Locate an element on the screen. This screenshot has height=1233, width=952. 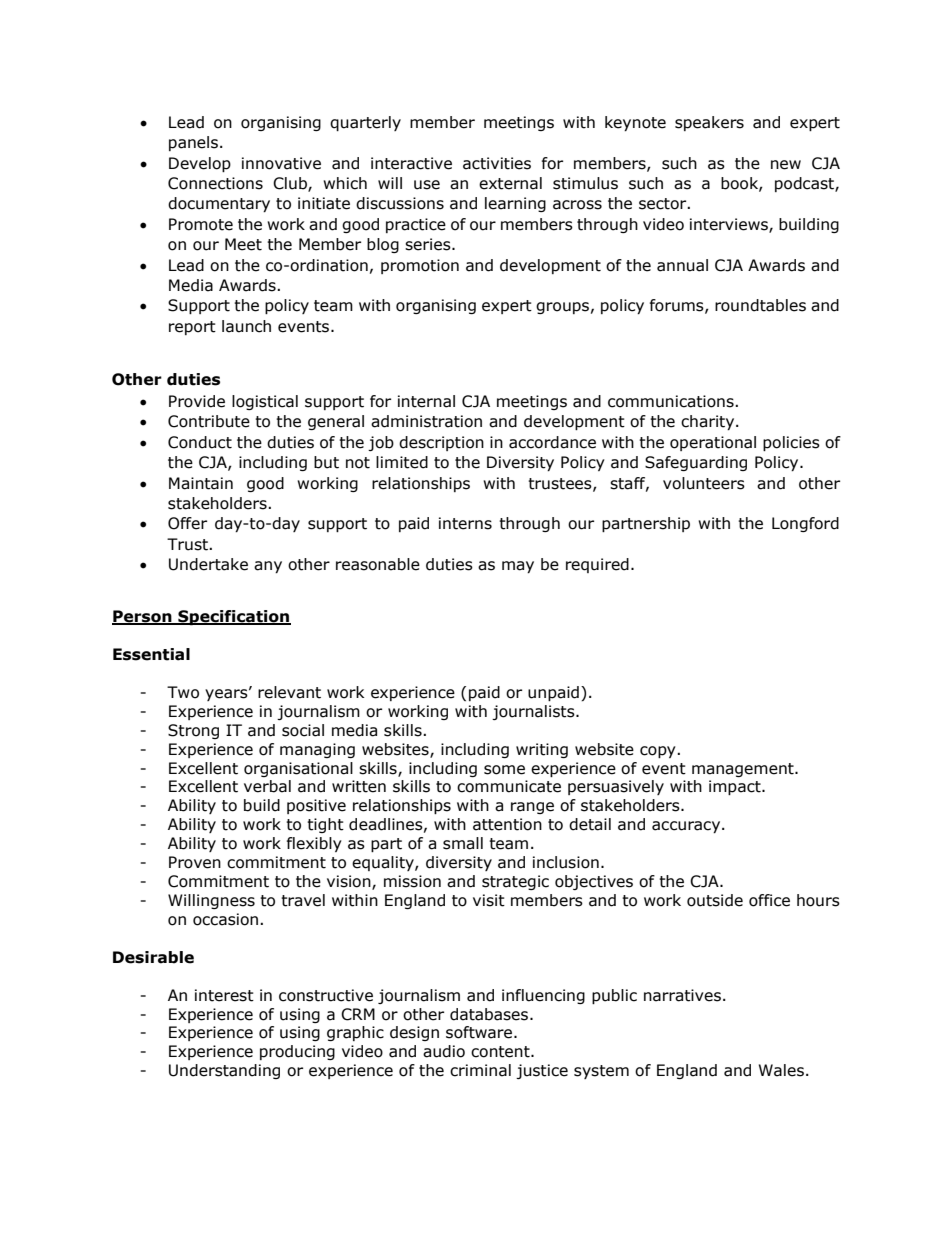
panels is located at coordinates (193, 143).
